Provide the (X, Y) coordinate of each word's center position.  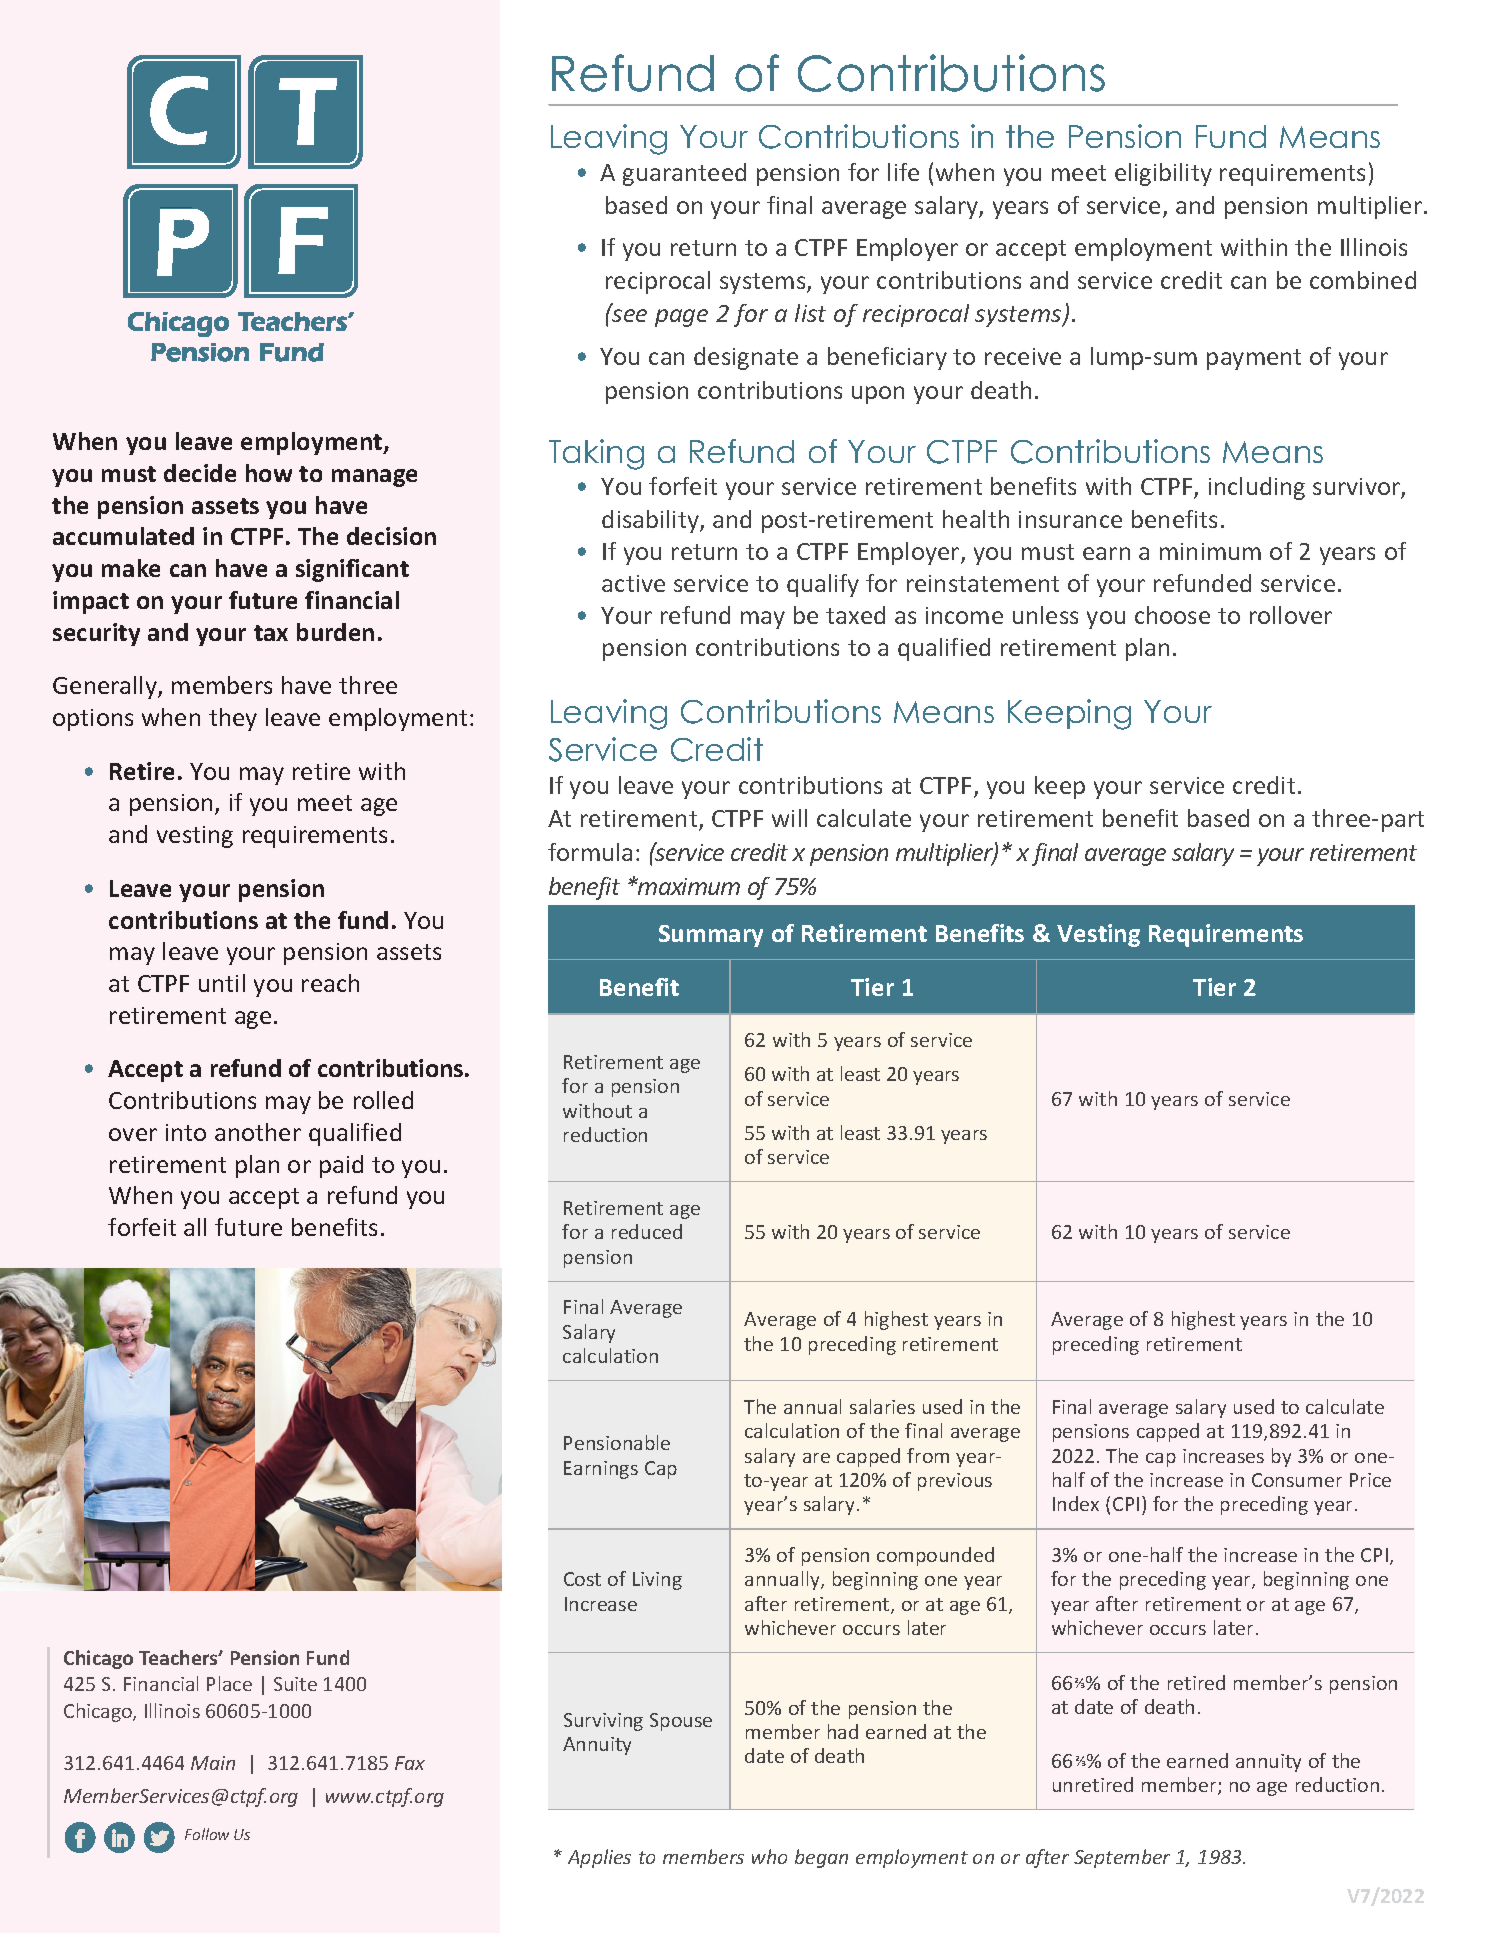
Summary (711, 936)
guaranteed (684, 174)
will (789, 818)
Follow (207, 1834)
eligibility (1163, 174)
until (222, 983)
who (769, 1856)
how (269, 473)
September (1122, 1858)
